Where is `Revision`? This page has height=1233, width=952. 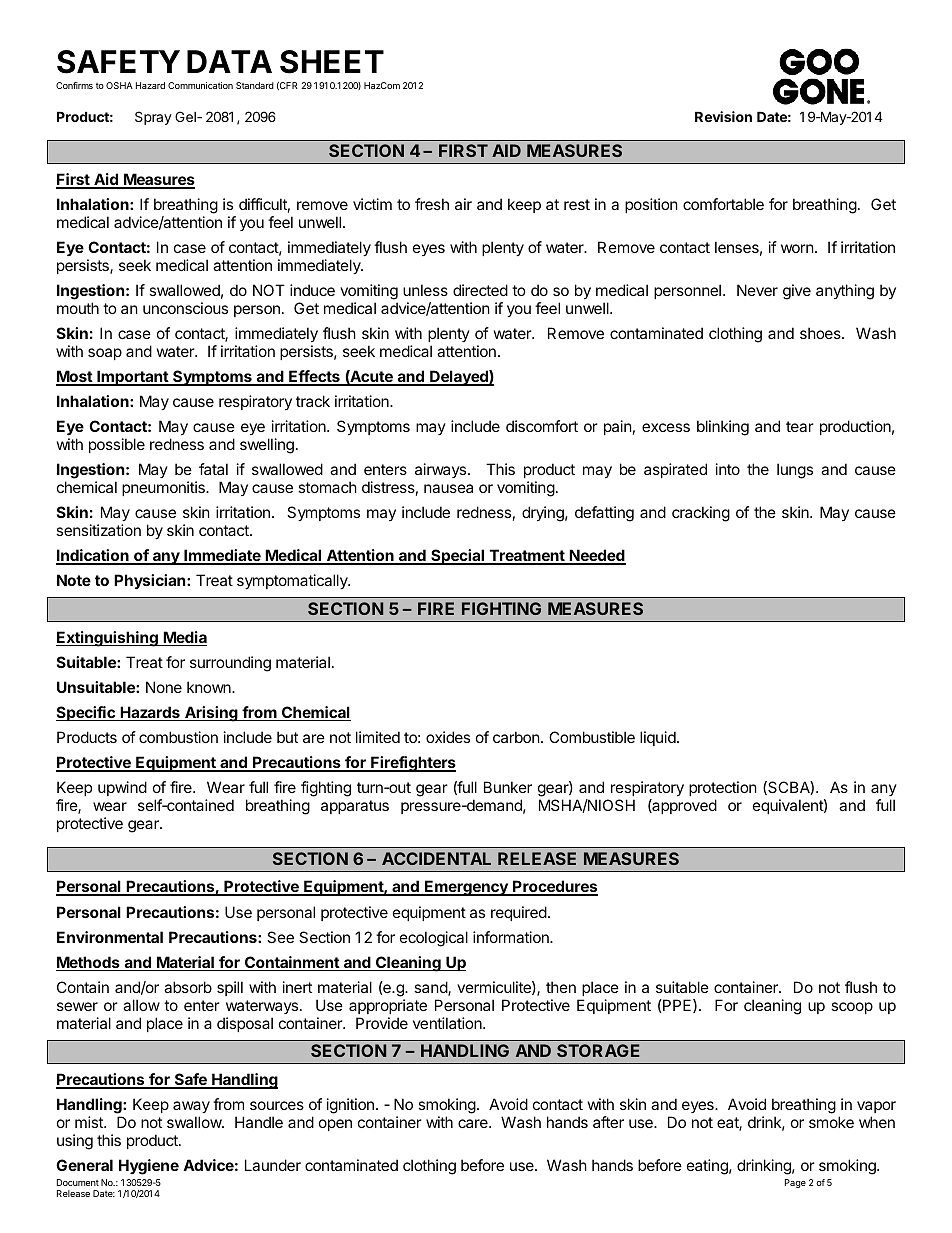
Revision is located at coordinates (723, 116).
